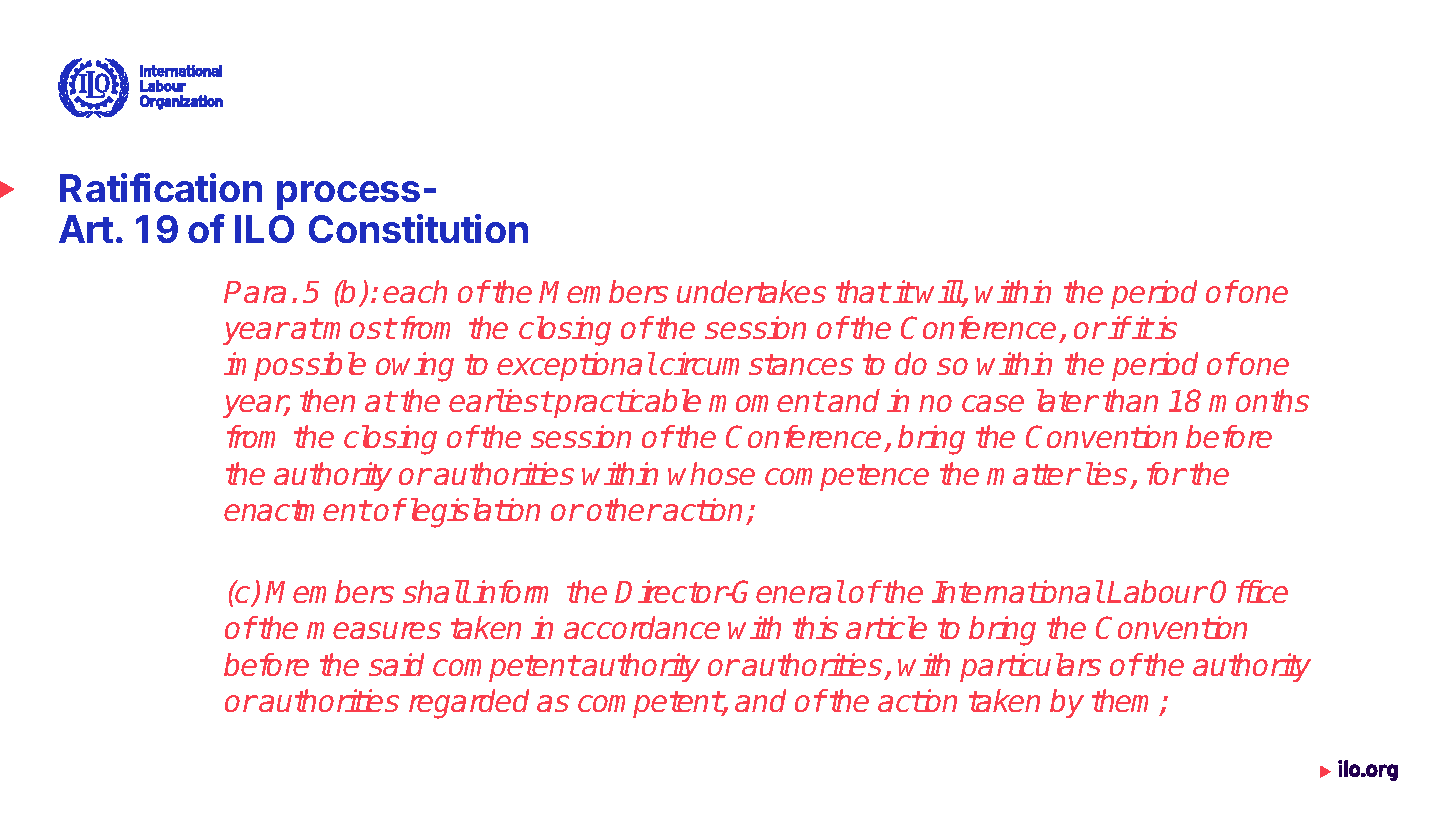 The image size is (1456, 819). What do you see at coordinates (264, 229) in the screenshot?
I see `ILO` at bounding box center [264, 229].
